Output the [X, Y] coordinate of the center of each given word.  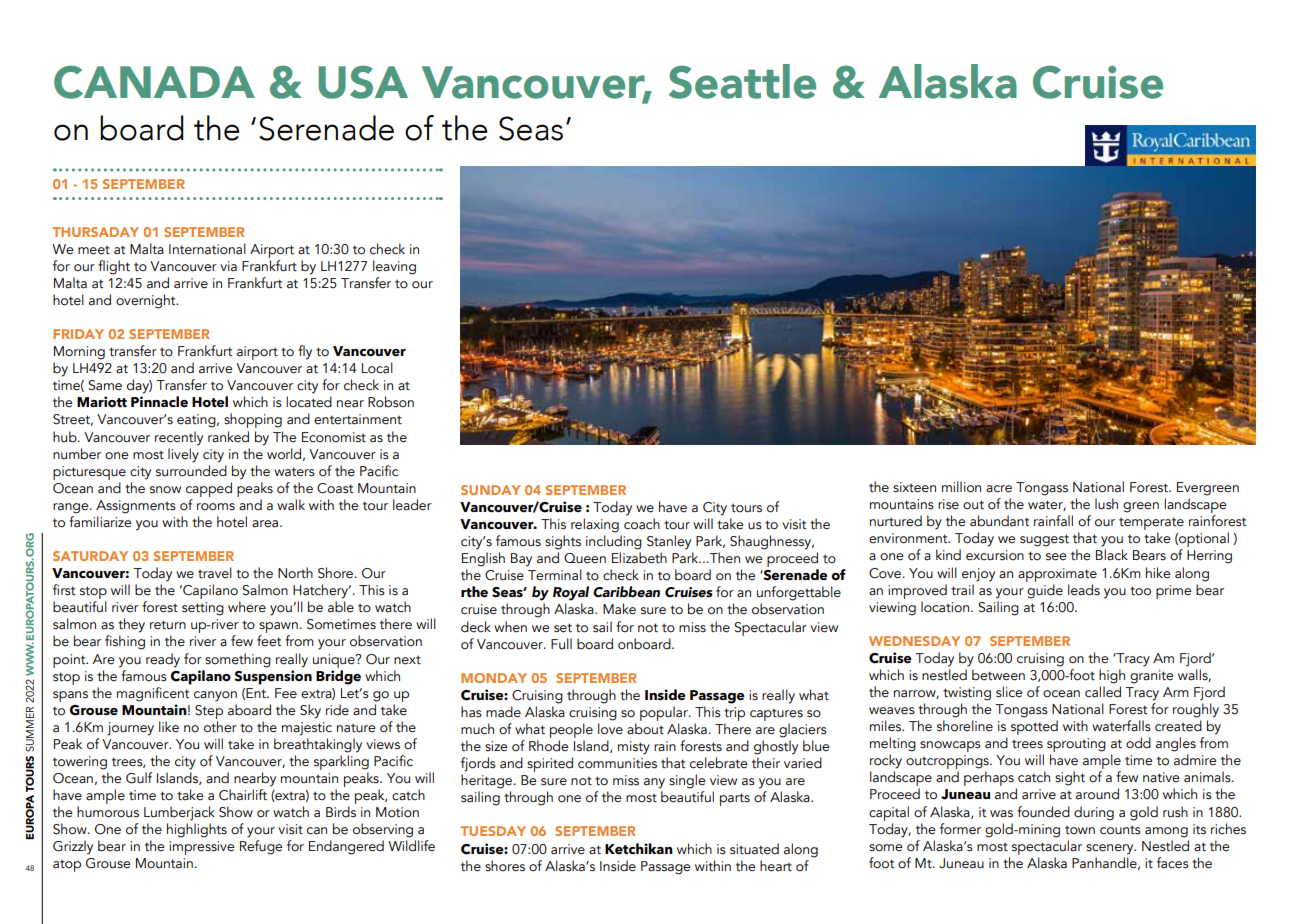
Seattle [742, 81]
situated [754, 849]
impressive [202, 848]
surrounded [191, 471]
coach [642, 524]
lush [1106, 504]
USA [363, 82]
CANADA [154, 82]
